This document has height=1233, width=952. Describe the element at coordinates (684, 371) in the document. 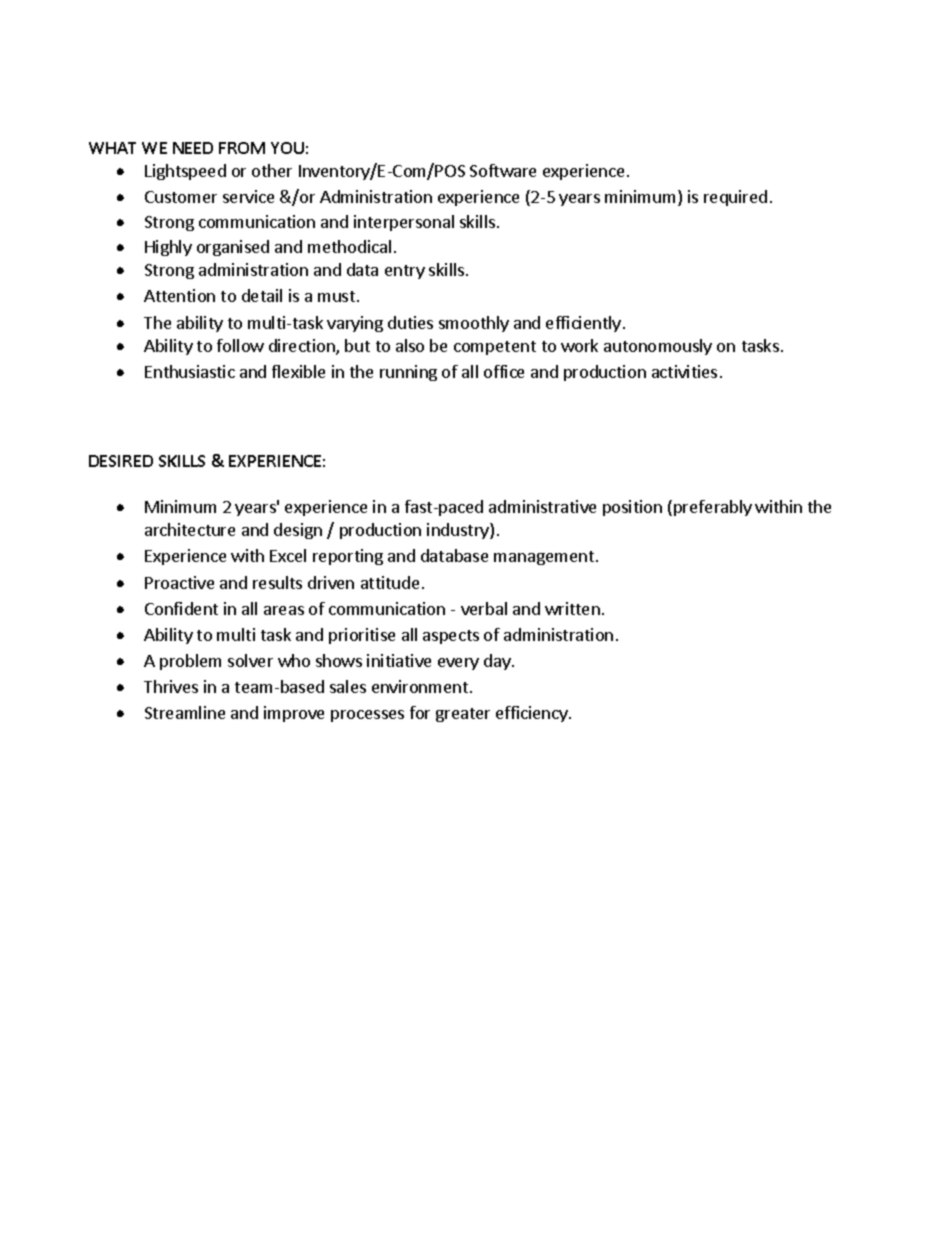

I see `activities` at that location.
